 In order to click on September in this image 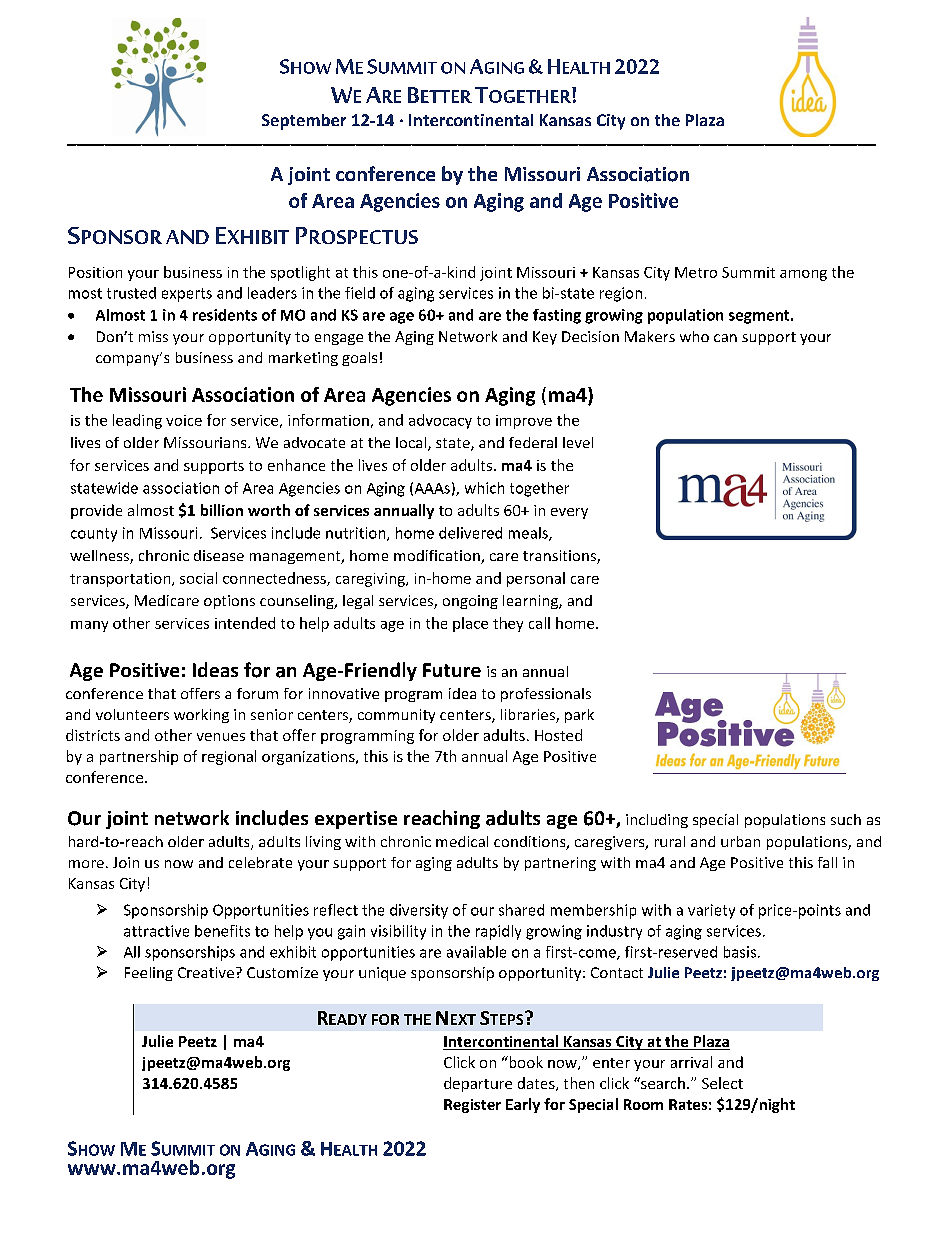, I will do `click(304, 122)`.
